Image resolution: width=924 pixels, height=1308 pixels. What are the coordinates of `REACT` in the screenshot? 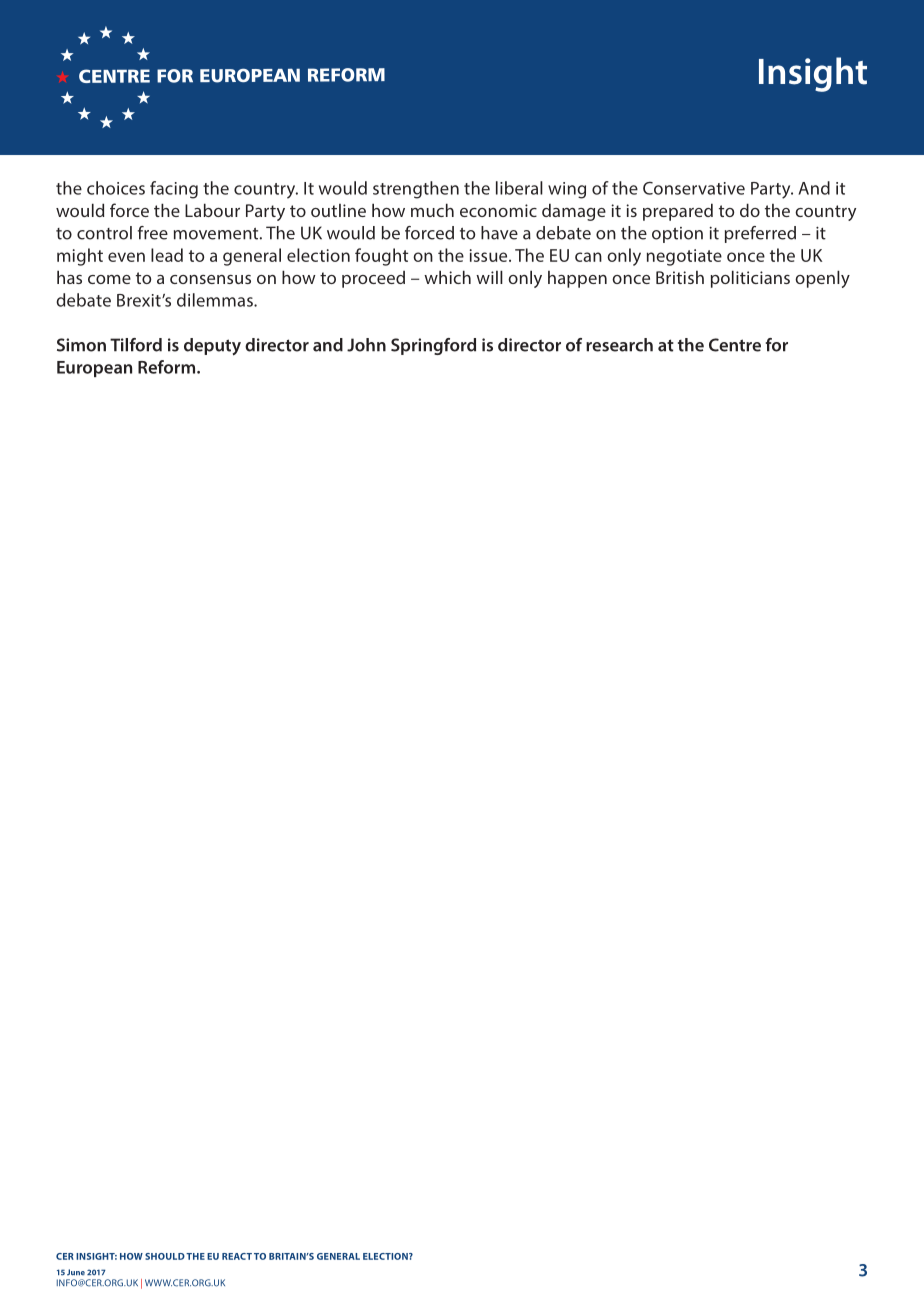 It's located at (237, 1256).
